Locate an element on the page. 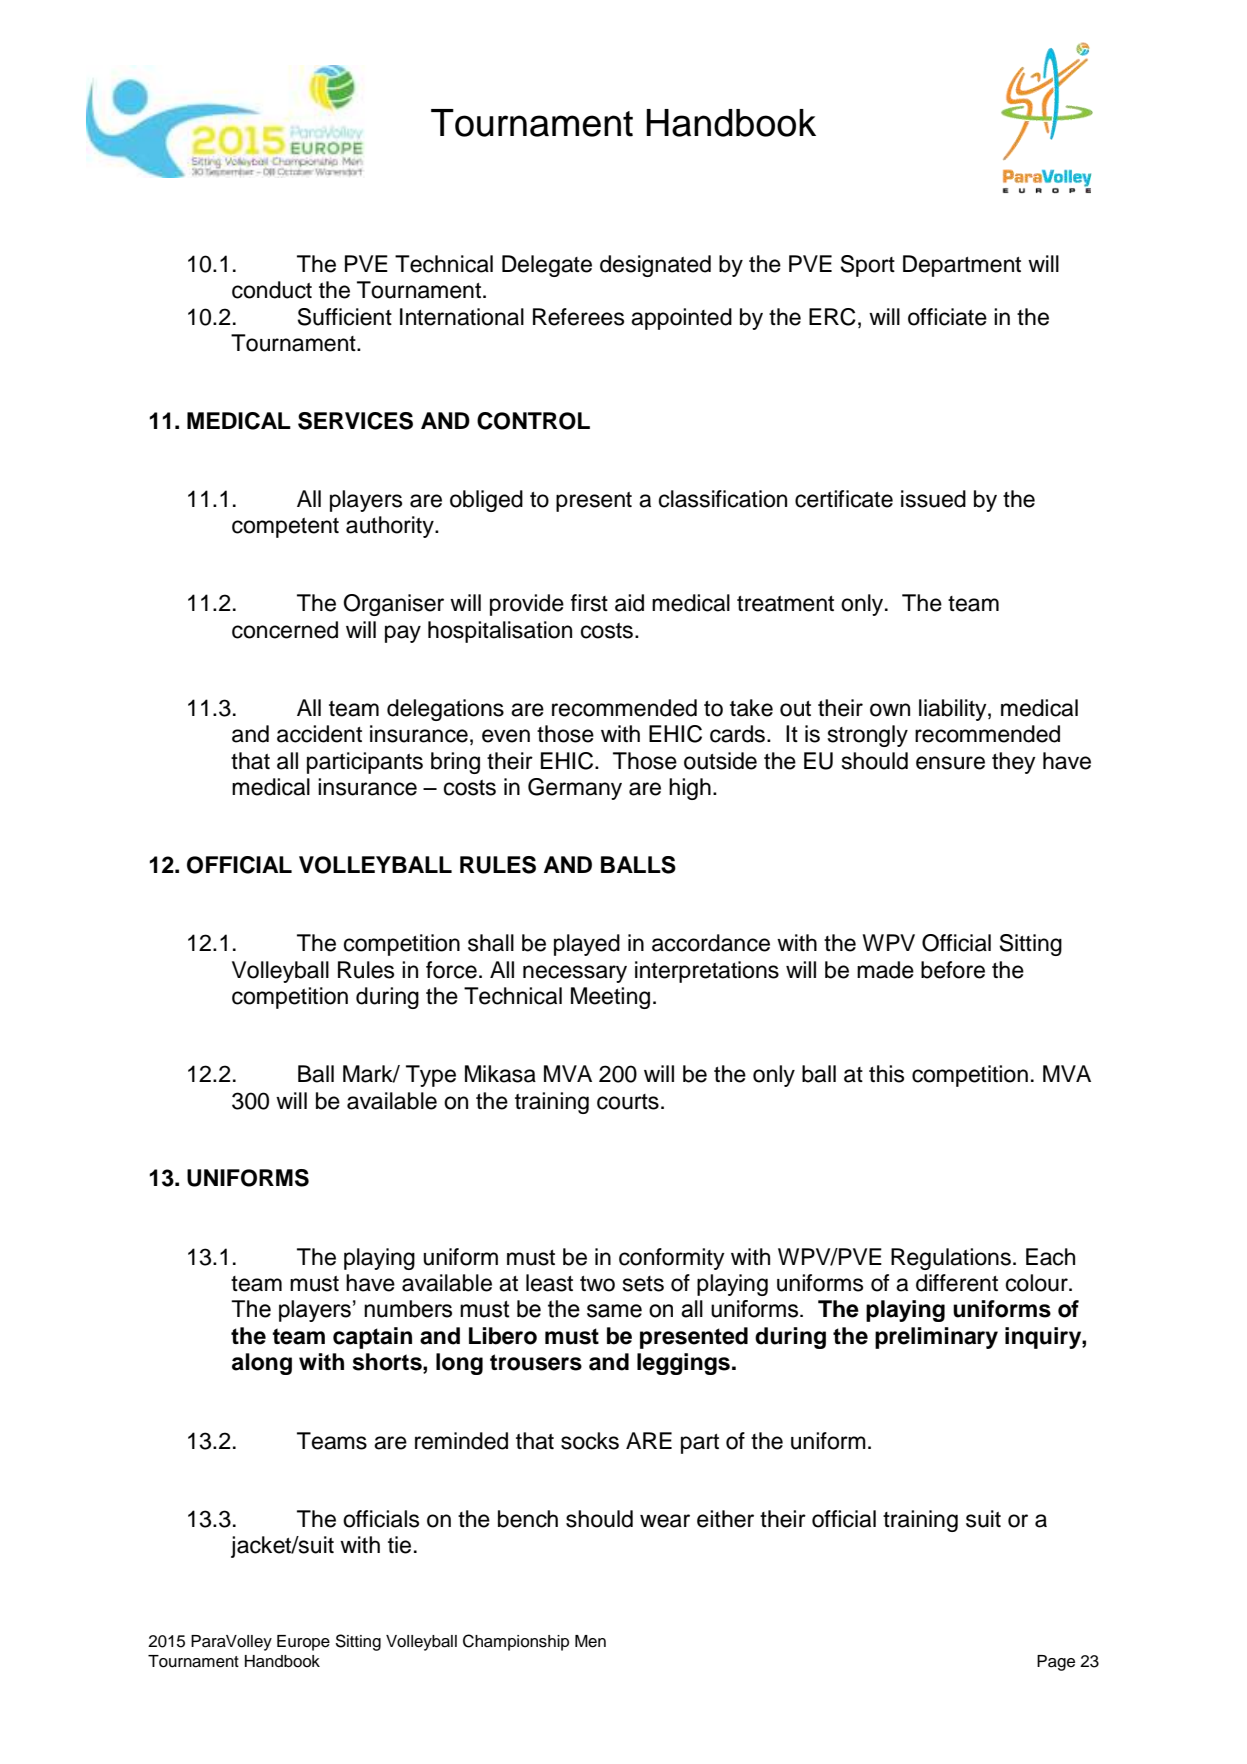 Image resolution: width=1247 pixels, height=1764 pixels. Regulations is located at coordinates (951, 1259).
